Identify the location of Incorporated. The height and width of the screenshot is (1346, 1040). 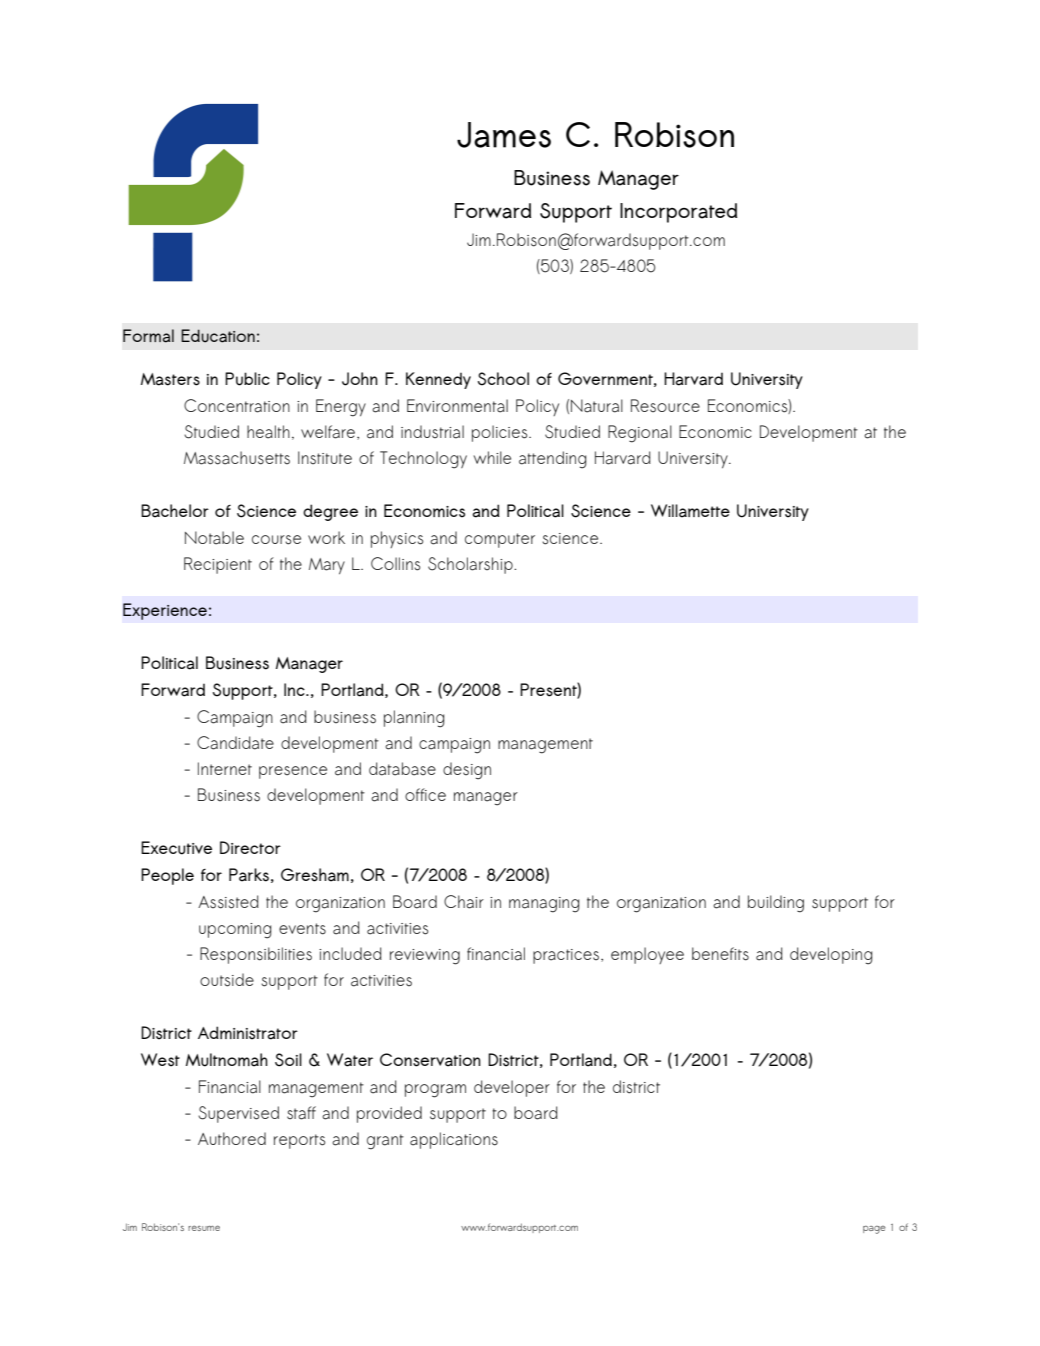
(678, 213).
